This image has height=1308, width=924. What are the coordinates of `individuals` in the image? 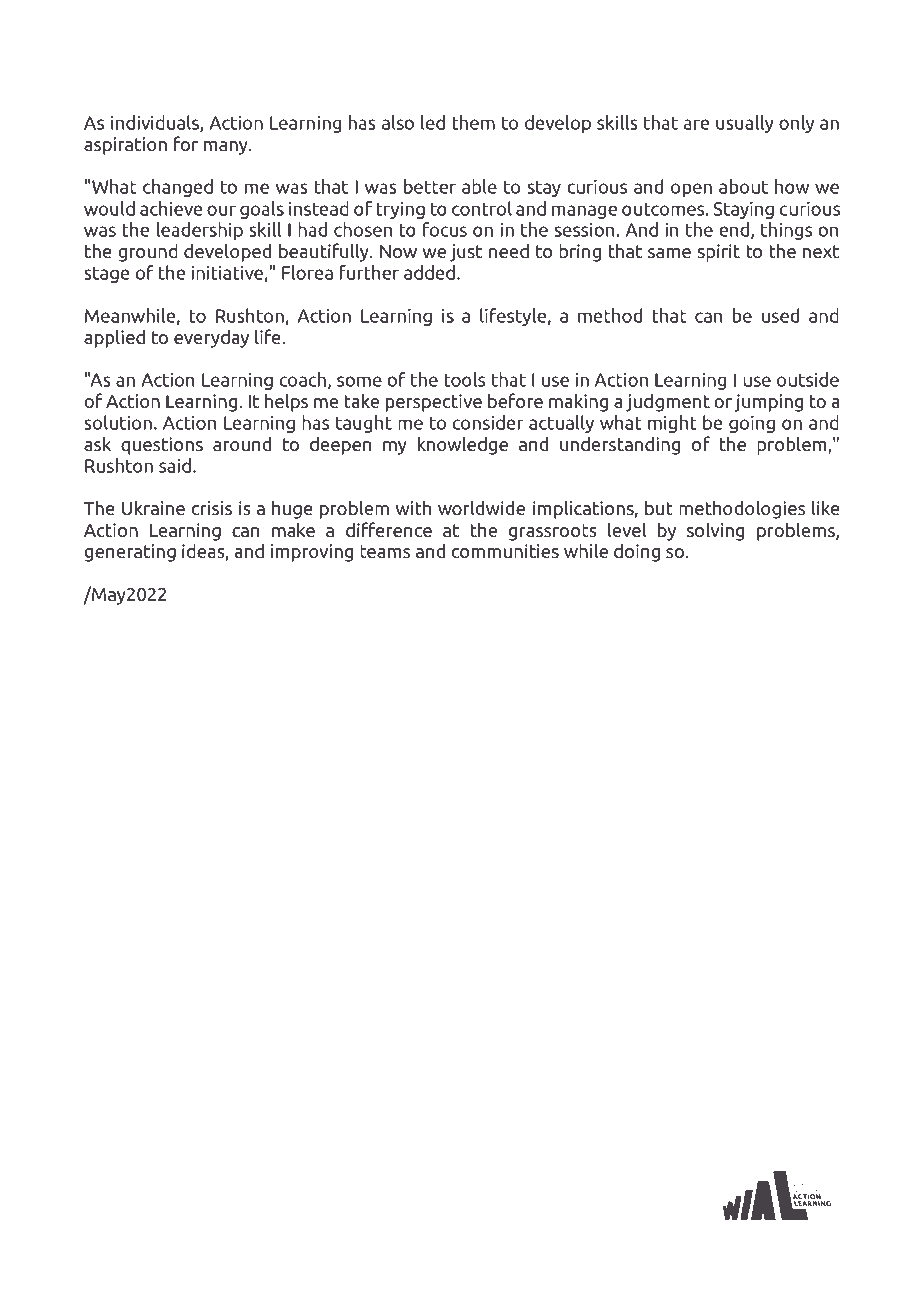 It's located at (156, 123).
